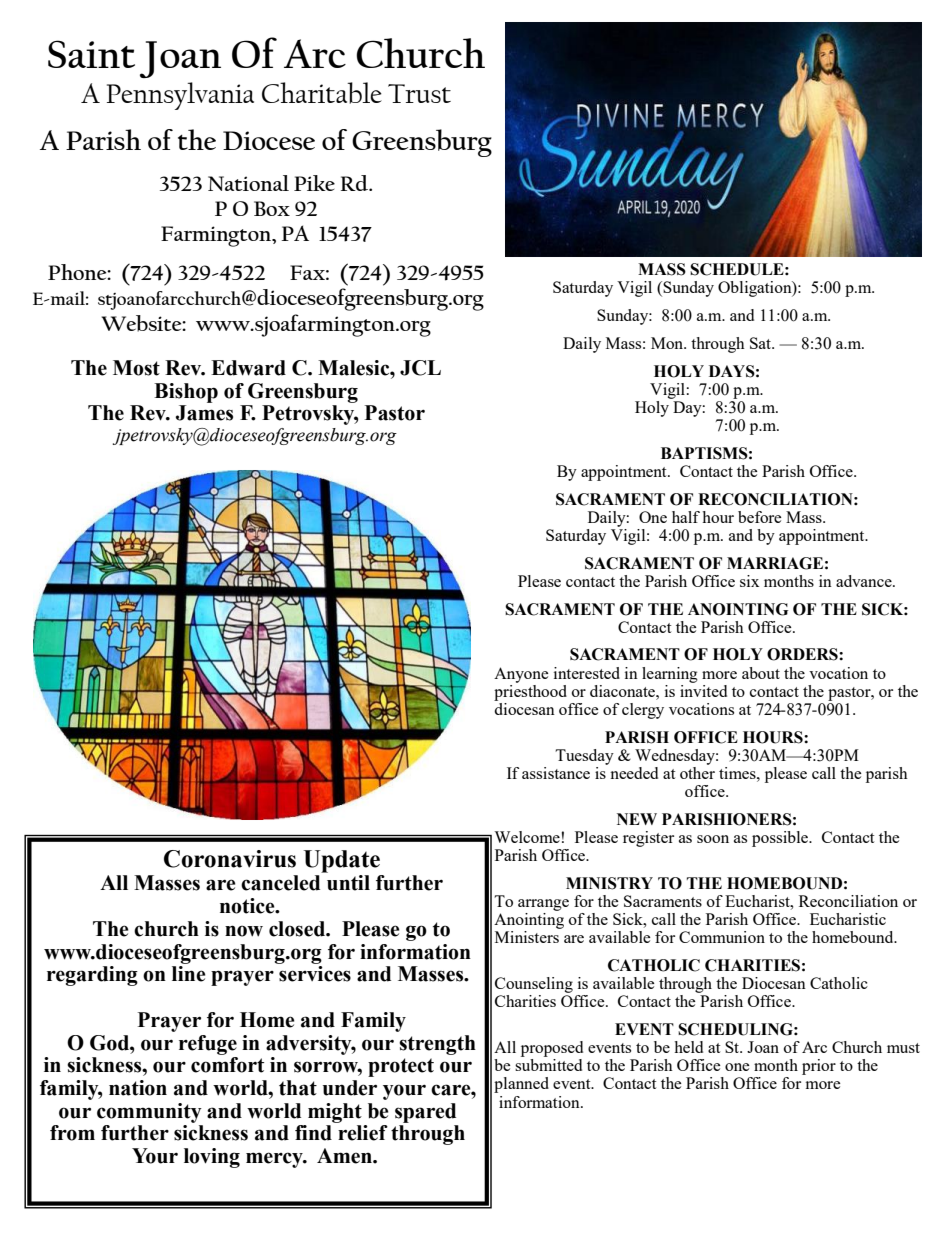 The height and width of the page is (1233, 952). Describe the element at coordinates (204, 413) in the page. I see `James` at that location.
